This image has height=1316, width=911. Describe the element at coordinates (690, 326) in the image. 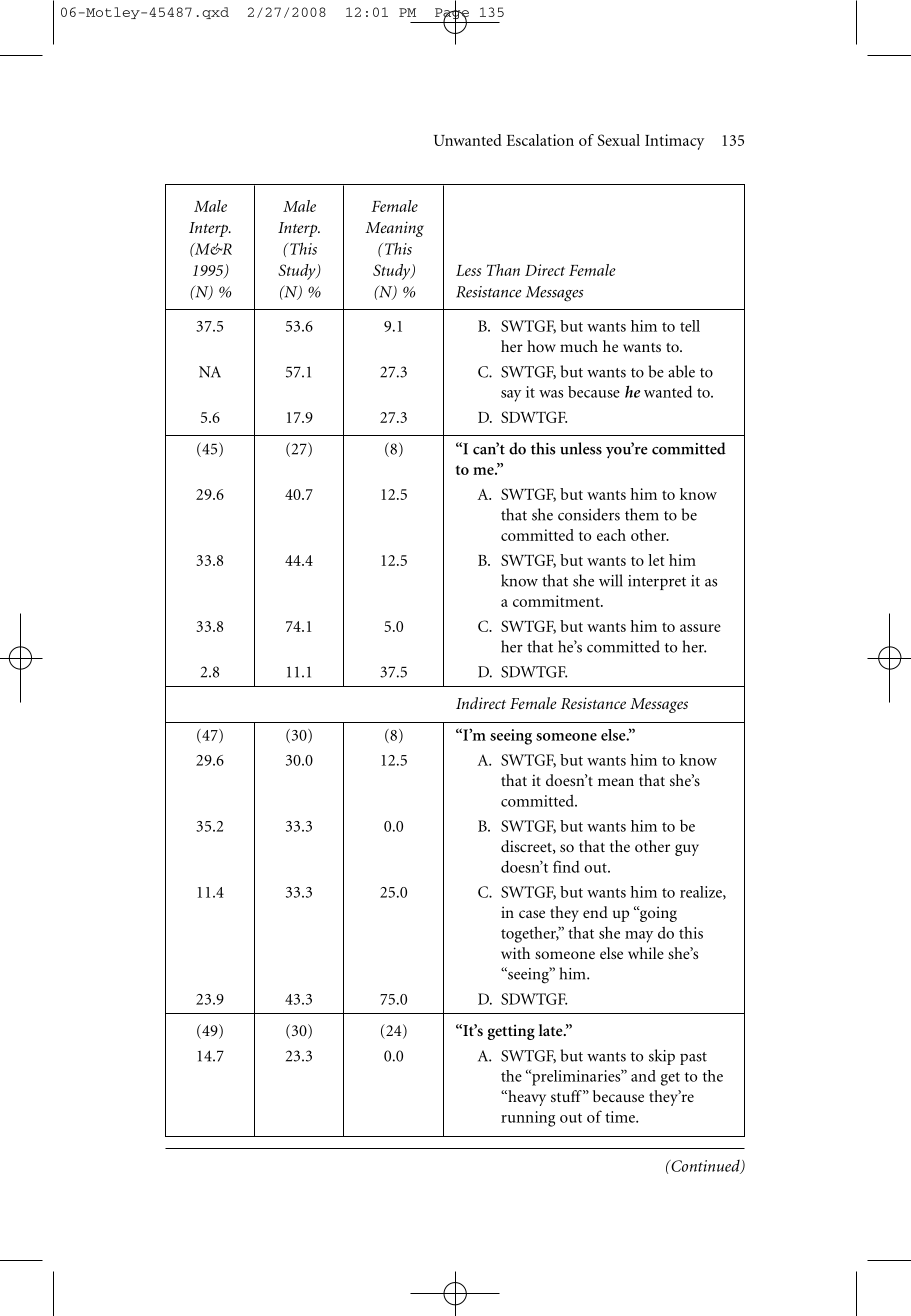

I see `tell` at that location.
